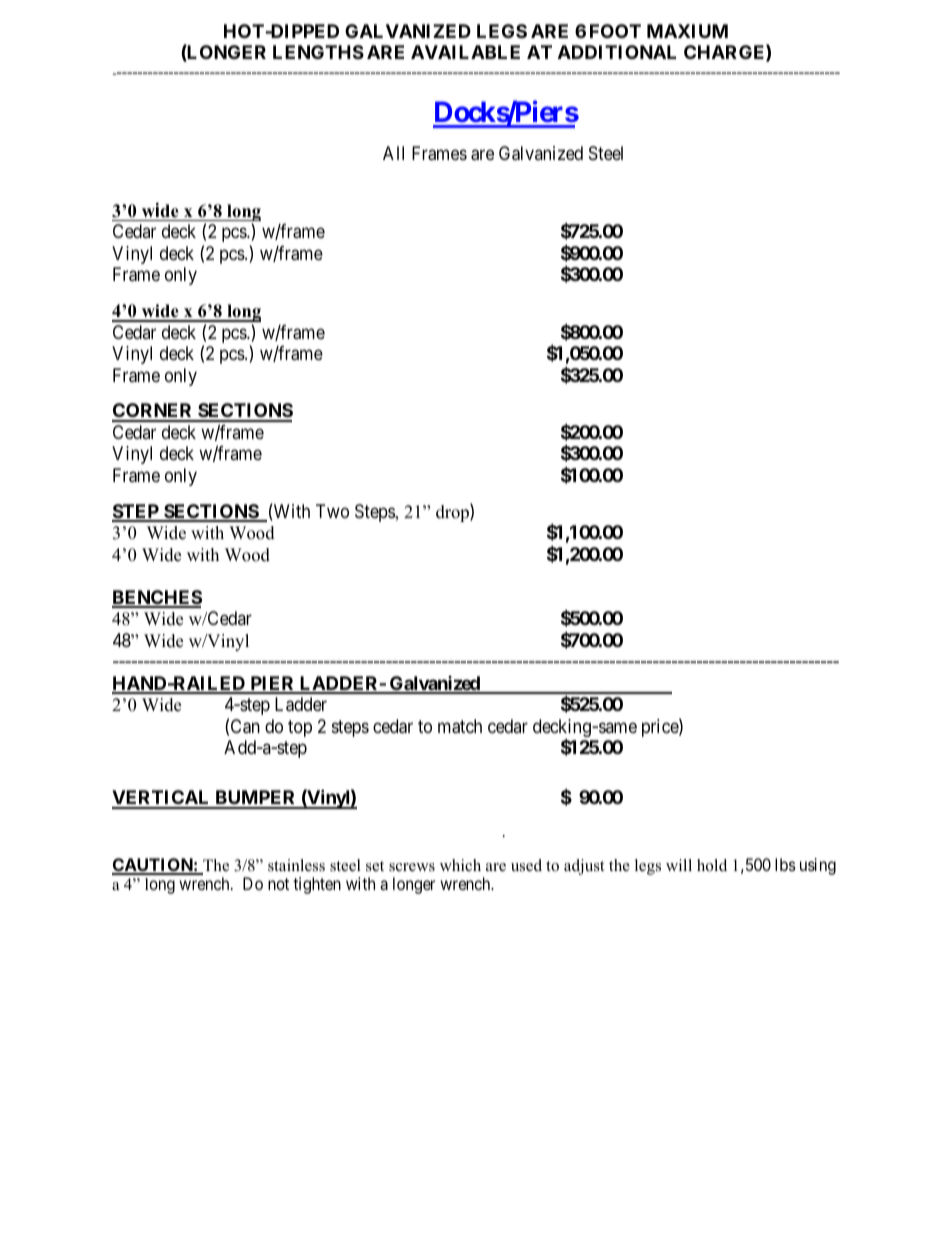 The width and height of the image is (952, 1233). Describe the element at coordinates (460, 865) in the image. I see `which` at that location.
